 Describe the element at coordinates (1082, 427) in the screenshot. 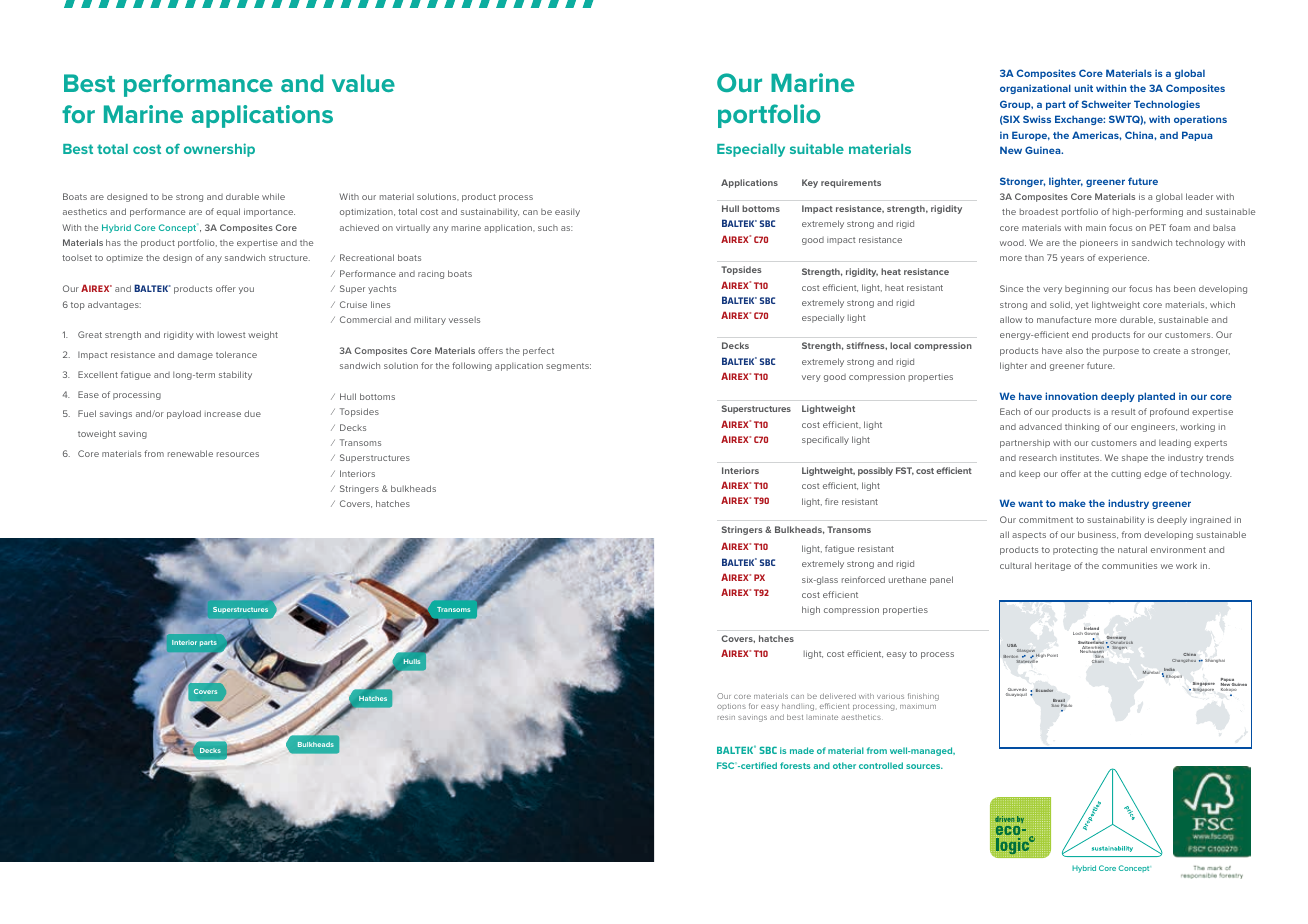

I see `thinking` at that location.
